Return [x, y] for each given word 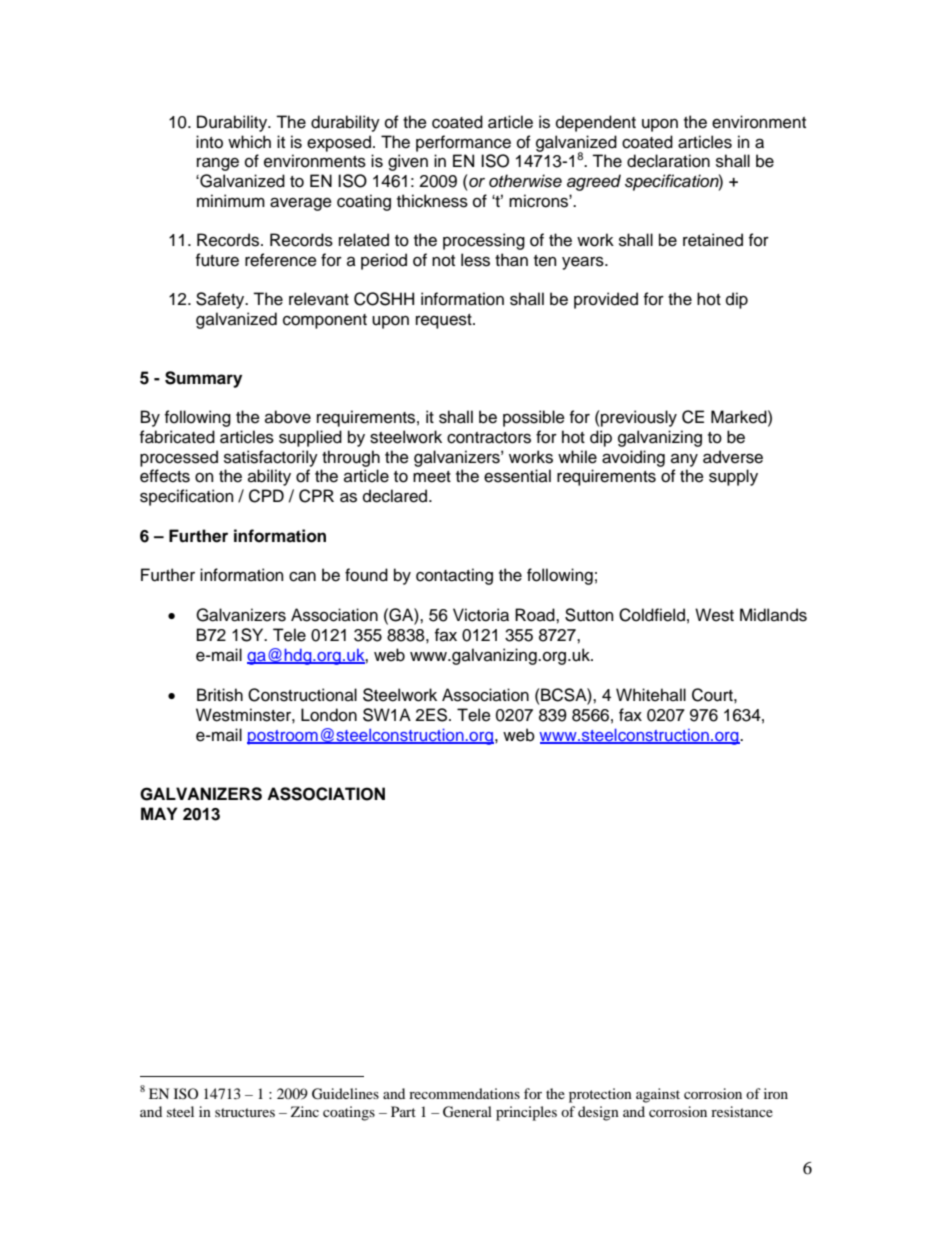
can [302, 576]
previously [638, 418]
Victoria [481, 615]
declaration [668, 161]
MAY [159, 813]
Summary [203, 379]
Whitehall [651, 695]
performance [463, 143]
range [218, 164]
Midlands [773, 615]
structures [245, 1112]
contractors [489, 438]
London [329, 715]
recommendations [464, 1093]
